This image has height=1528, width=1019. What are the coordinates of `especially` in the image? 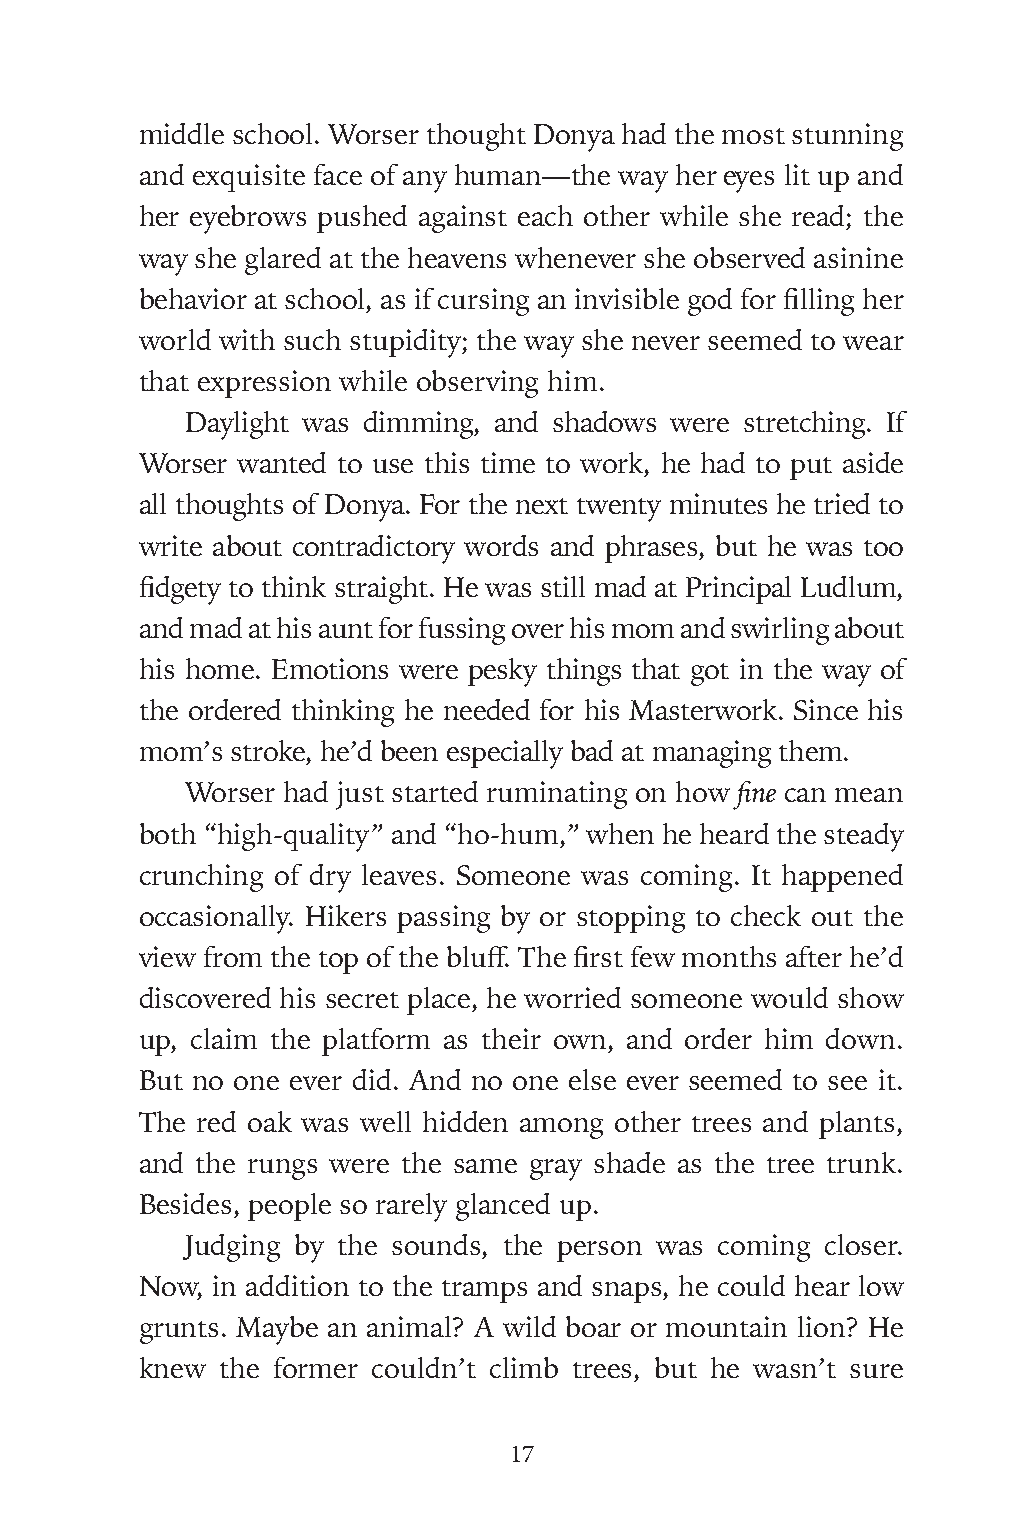 It's located at (505, 754).
